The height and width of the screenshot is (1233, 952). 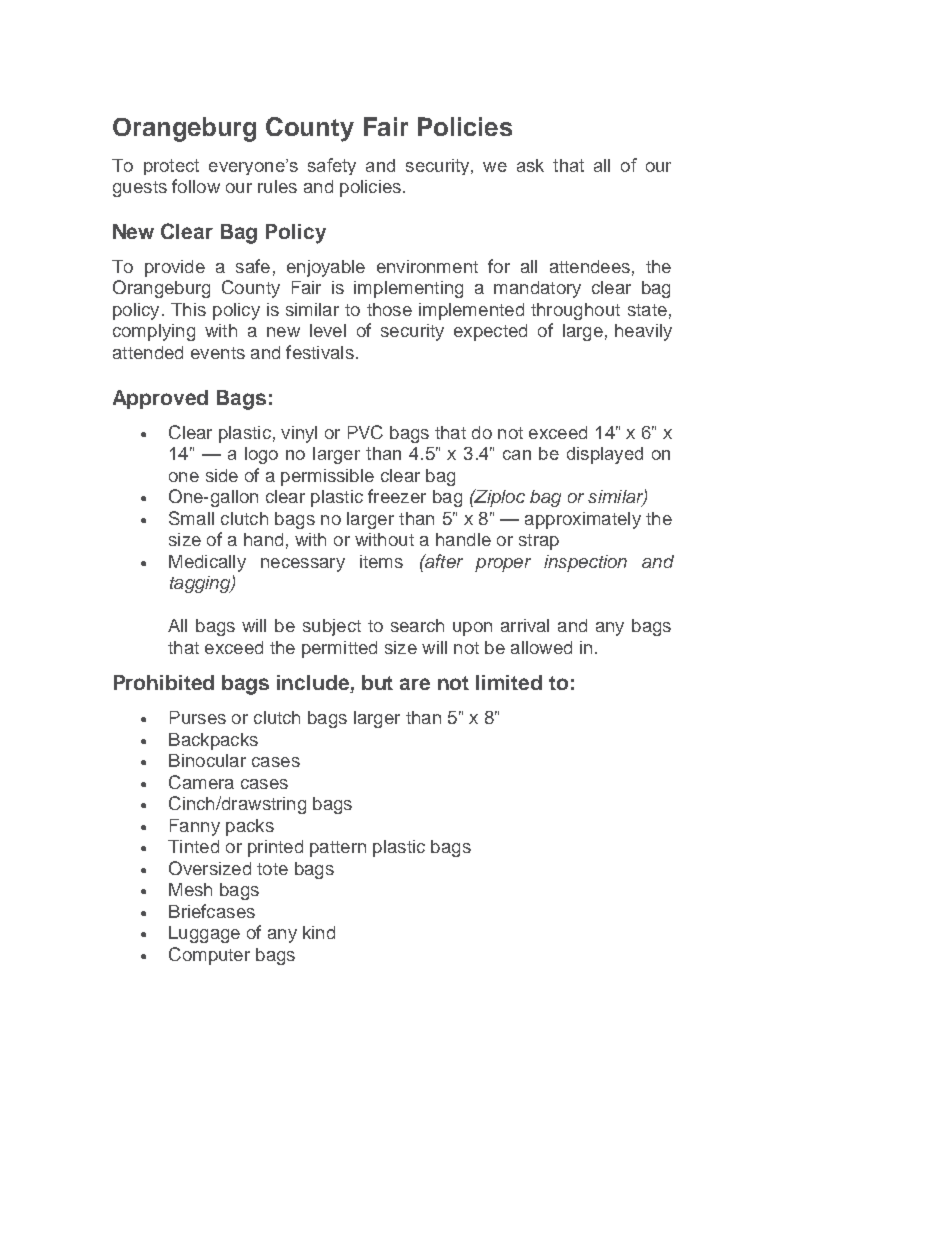 What do you see at coordinates (222, 475) in the screenshot?
I see `side` at bounding box center [222, 475].
